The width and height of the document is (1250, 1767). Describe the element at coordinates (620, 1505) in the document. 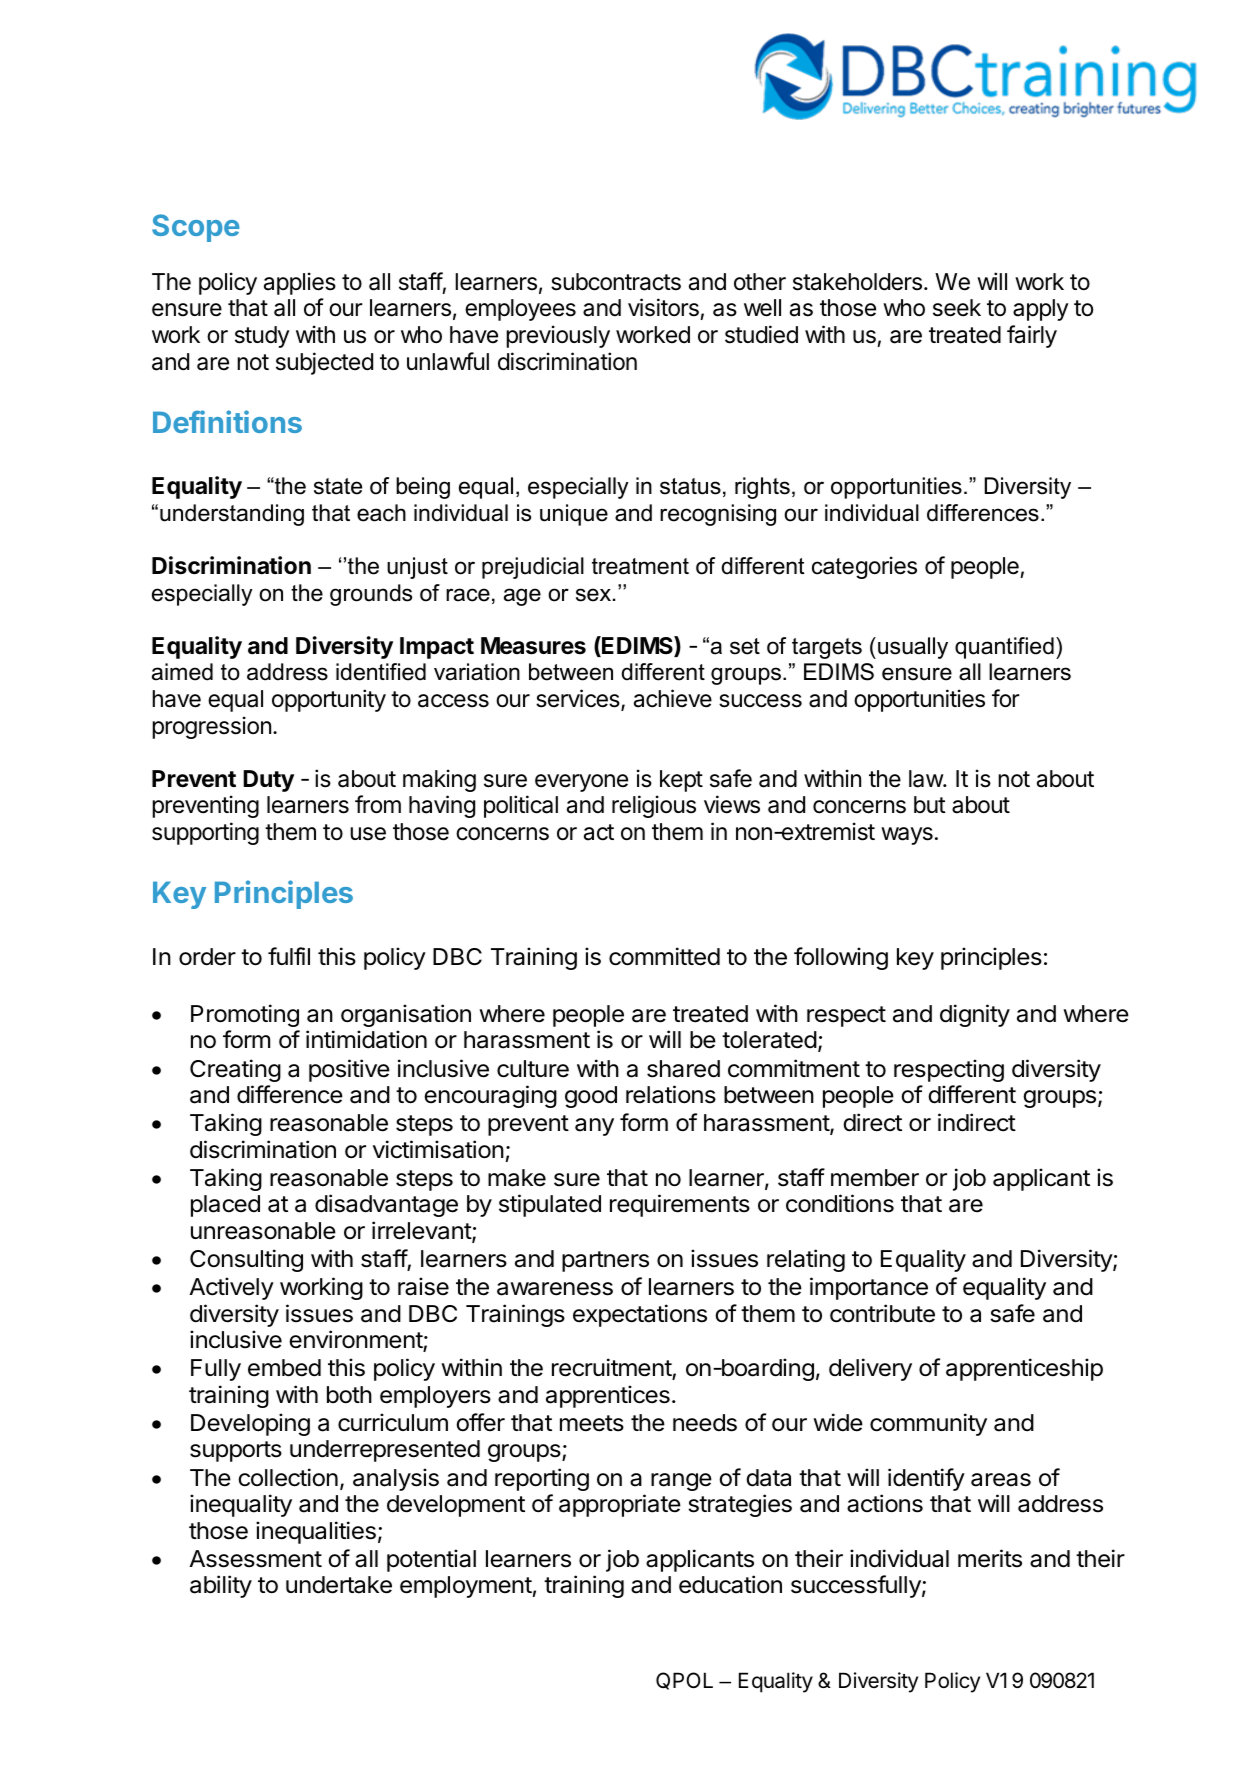

I see `appropriate` at that location.
